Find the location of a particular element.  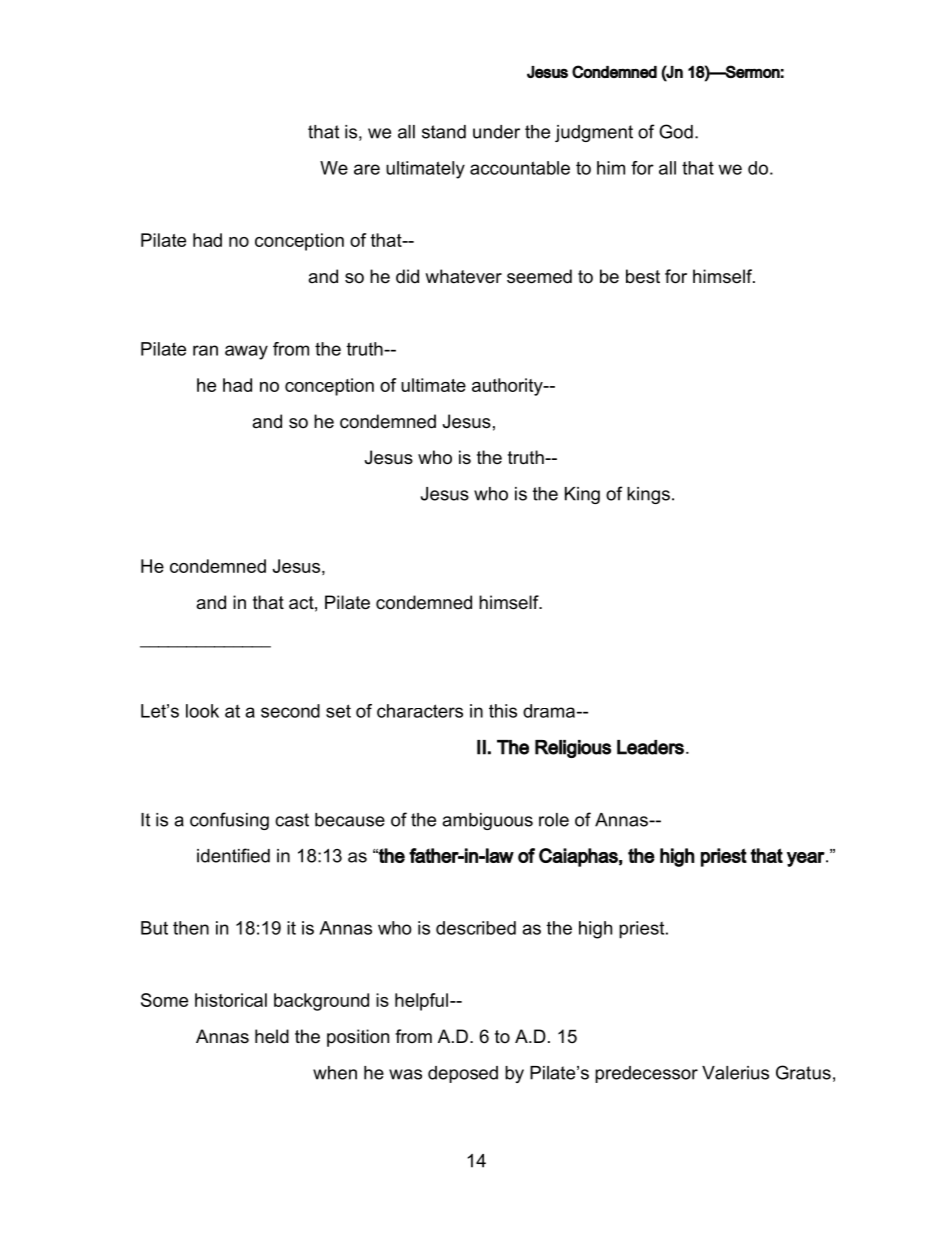

held is located at coordinates (272, 1036).
